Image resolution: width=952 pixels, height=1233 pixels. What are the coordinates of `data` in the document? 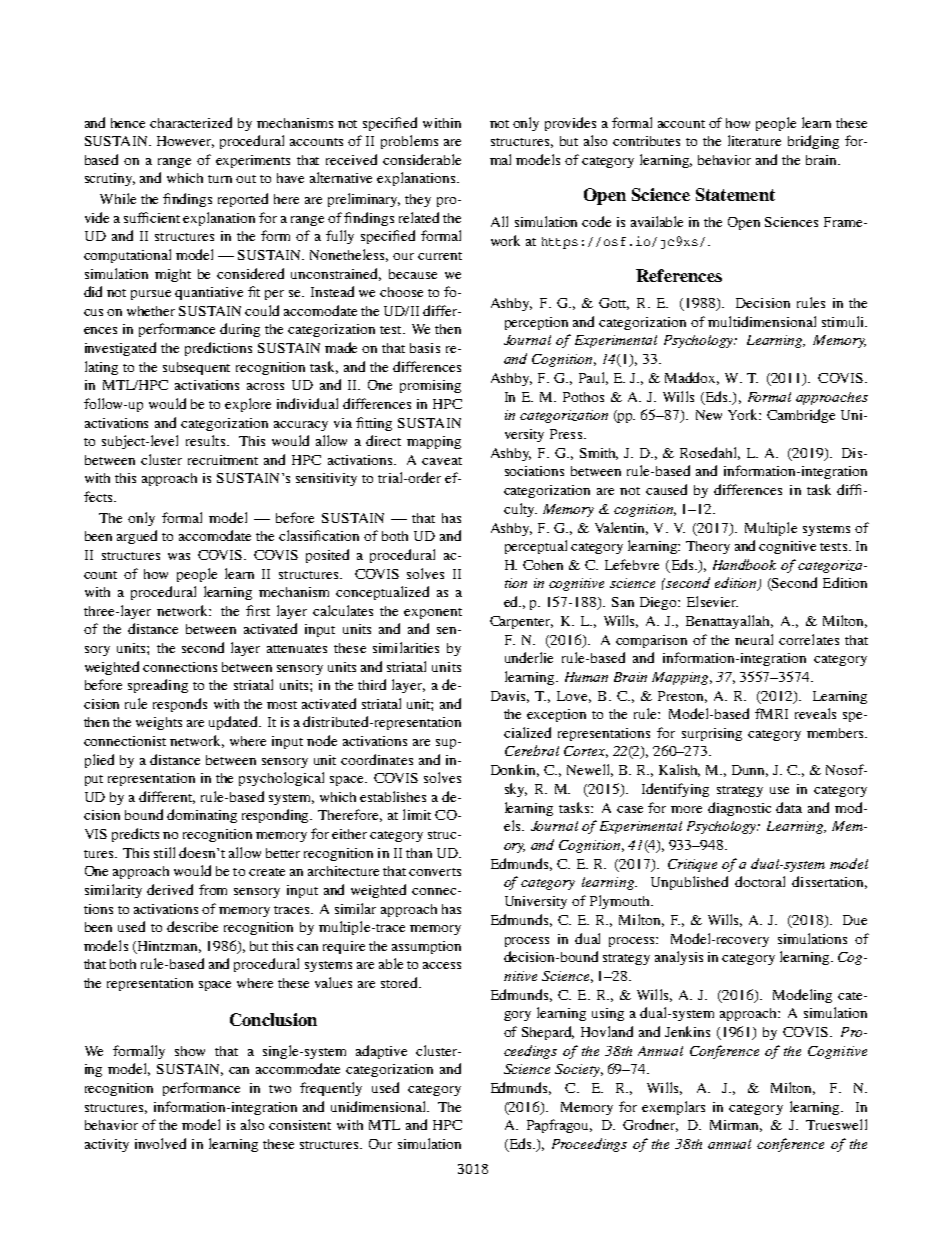 It's located at (789, 807).
